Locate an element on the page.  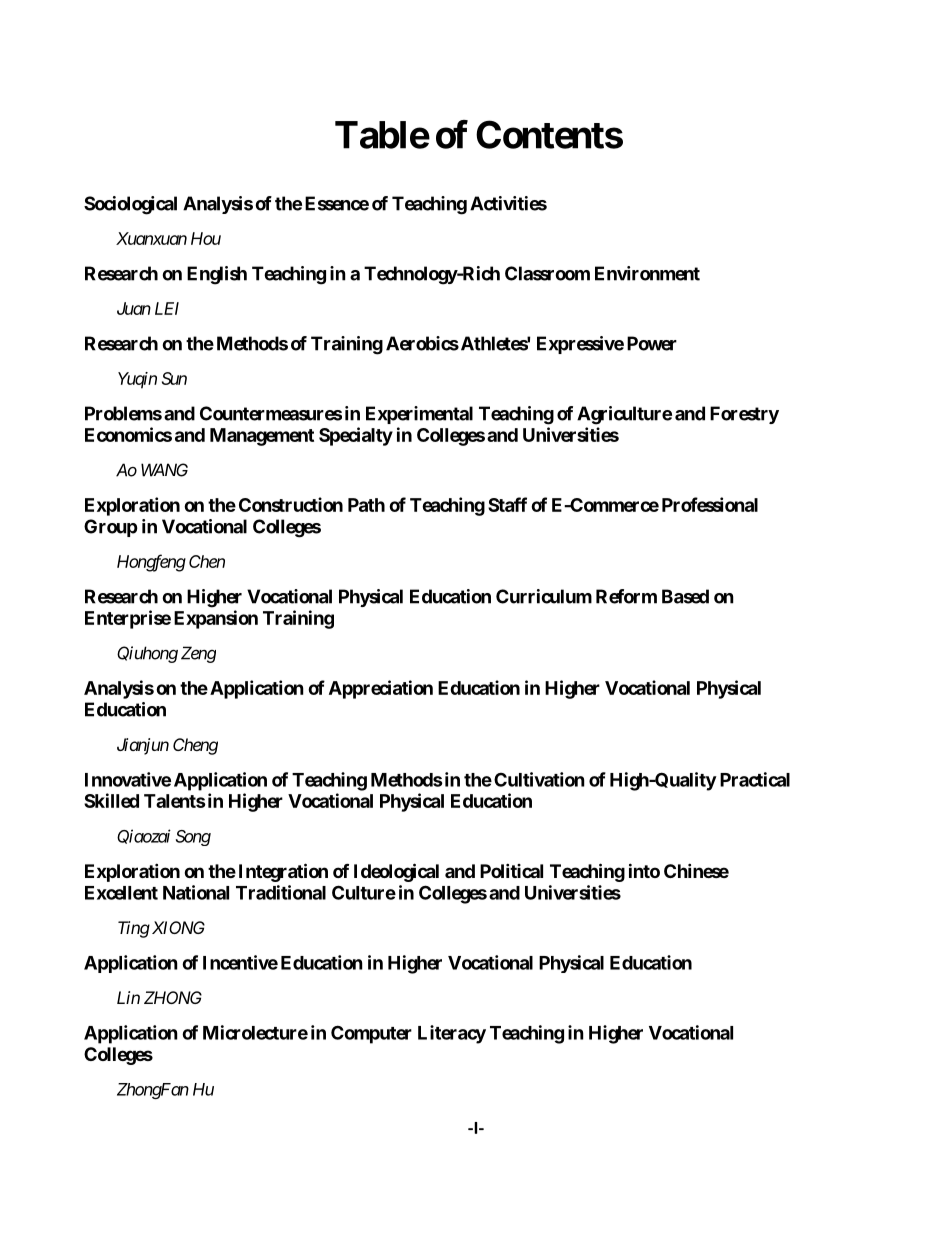
Hou is located at coordinates (206, 238).
